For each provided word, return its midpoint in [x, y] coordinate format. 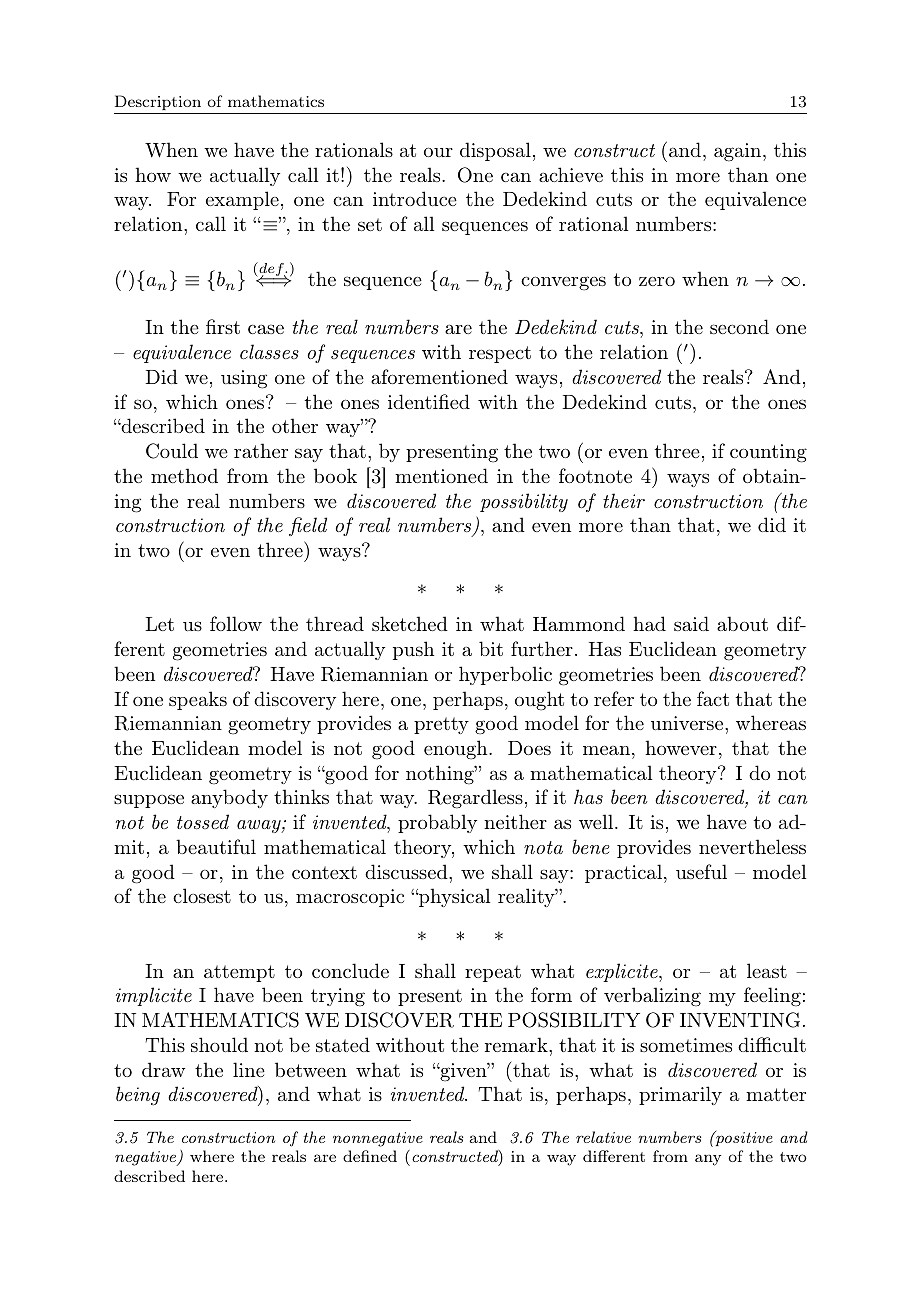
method [184, 475]
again [739, 152]
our [438, 152]
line [249, 1069]
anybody [229, 798]
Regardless [475, 799]
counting [768, 453]
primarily [680, 1095]
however [681, 747]
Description [158, 102]
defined [370, 1156]
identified [429, 401]
